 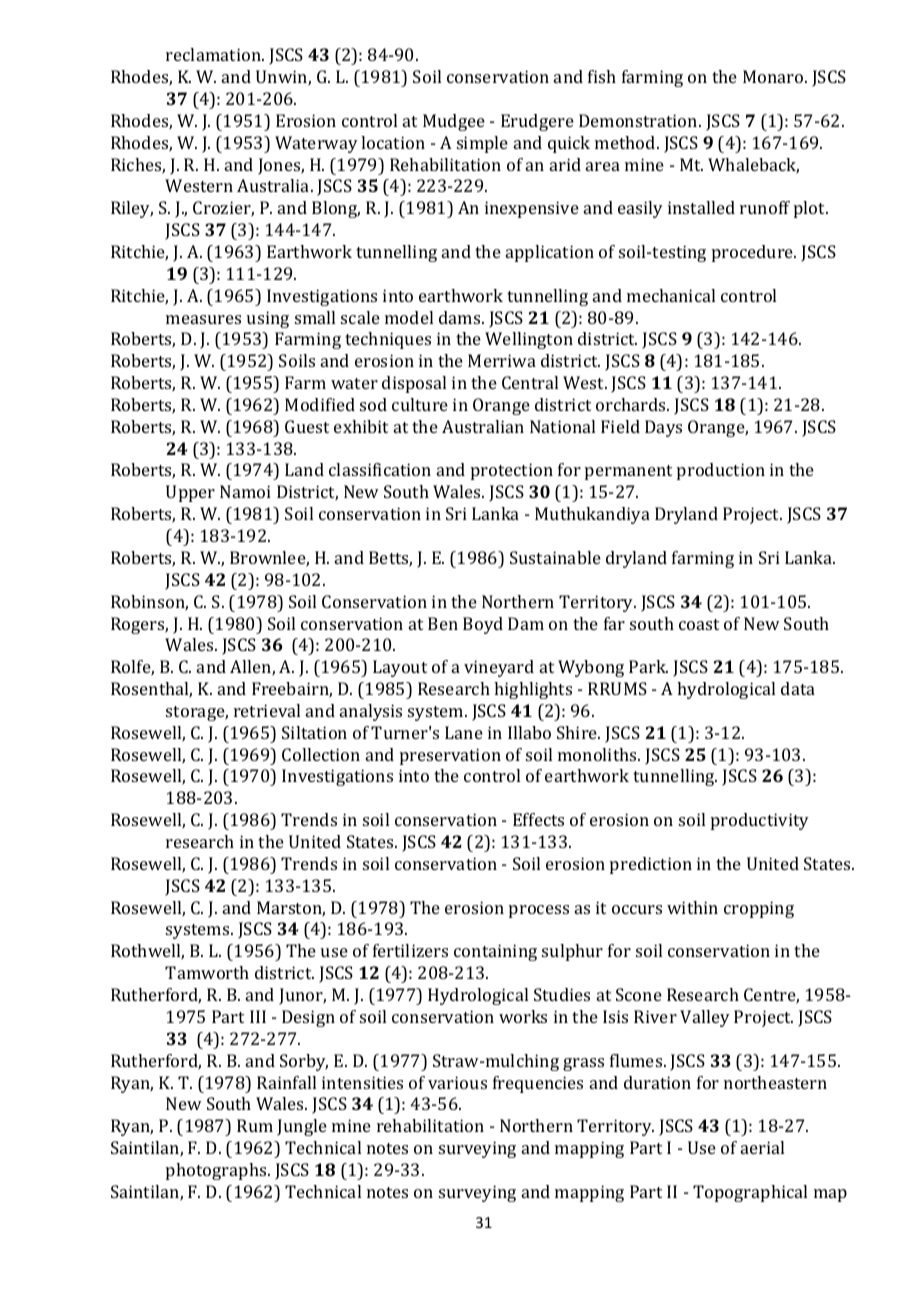 I want to click on Demonstration, so click(x=639, y=120).
